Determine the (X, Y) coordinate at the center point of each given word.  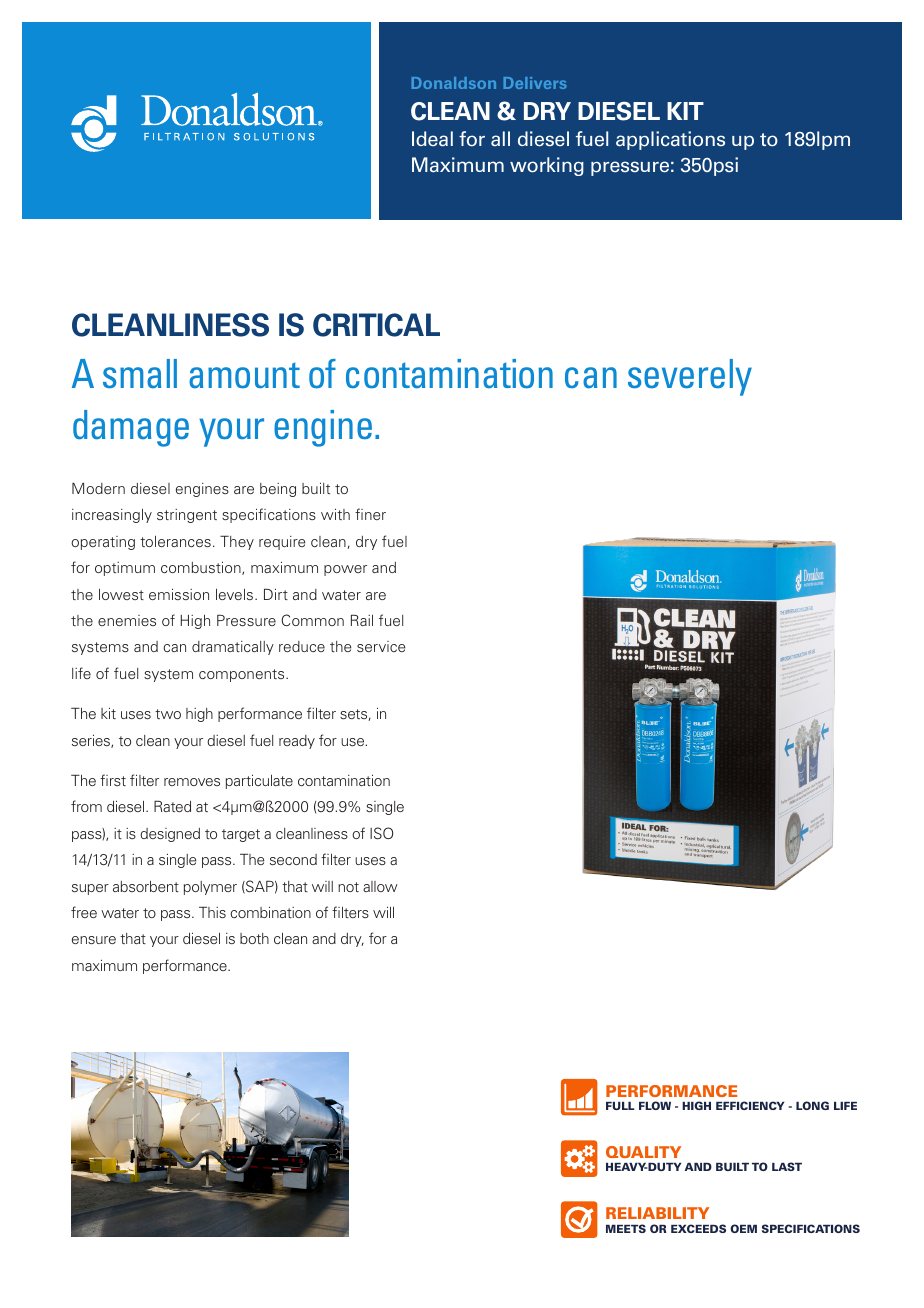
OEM (743, 1228)
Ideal (432, 139)
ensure (94, 940)
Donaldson (453, 83)
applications (670, 140)
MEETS (626, 1228)
